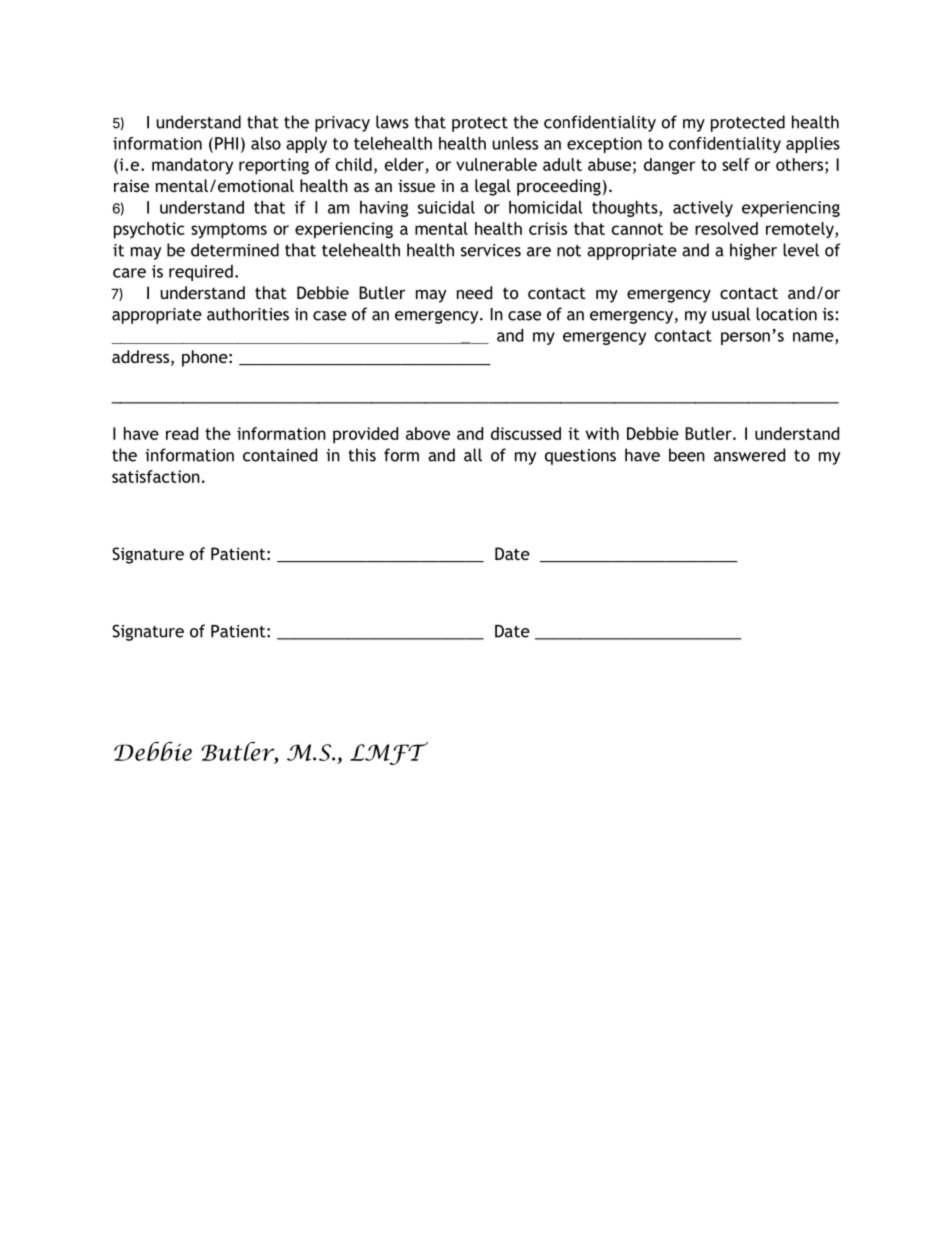  I want to click on need, so click(474, 292).
